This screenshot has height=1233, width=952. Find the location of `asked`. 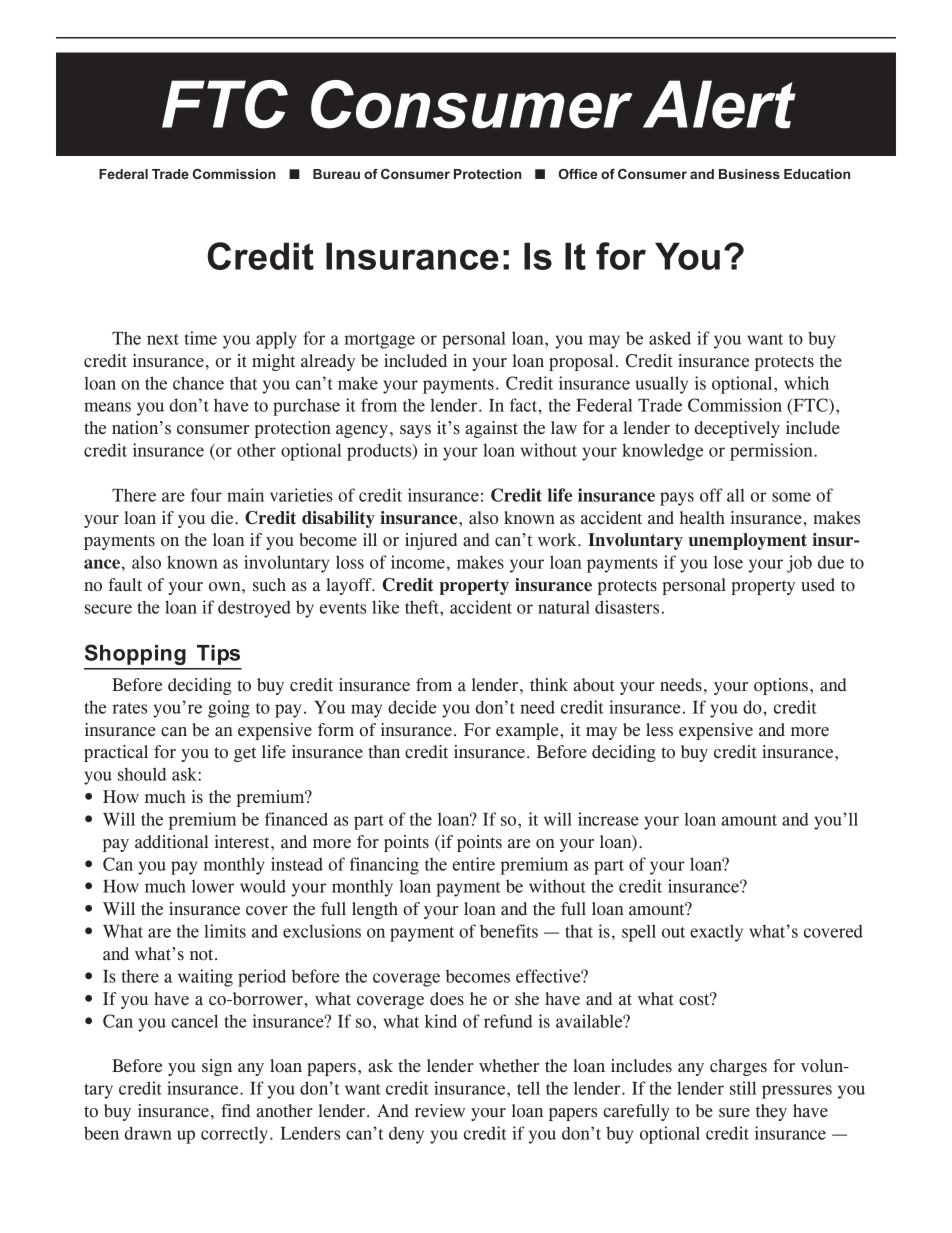

asked is located at coordinates (670, 338).
